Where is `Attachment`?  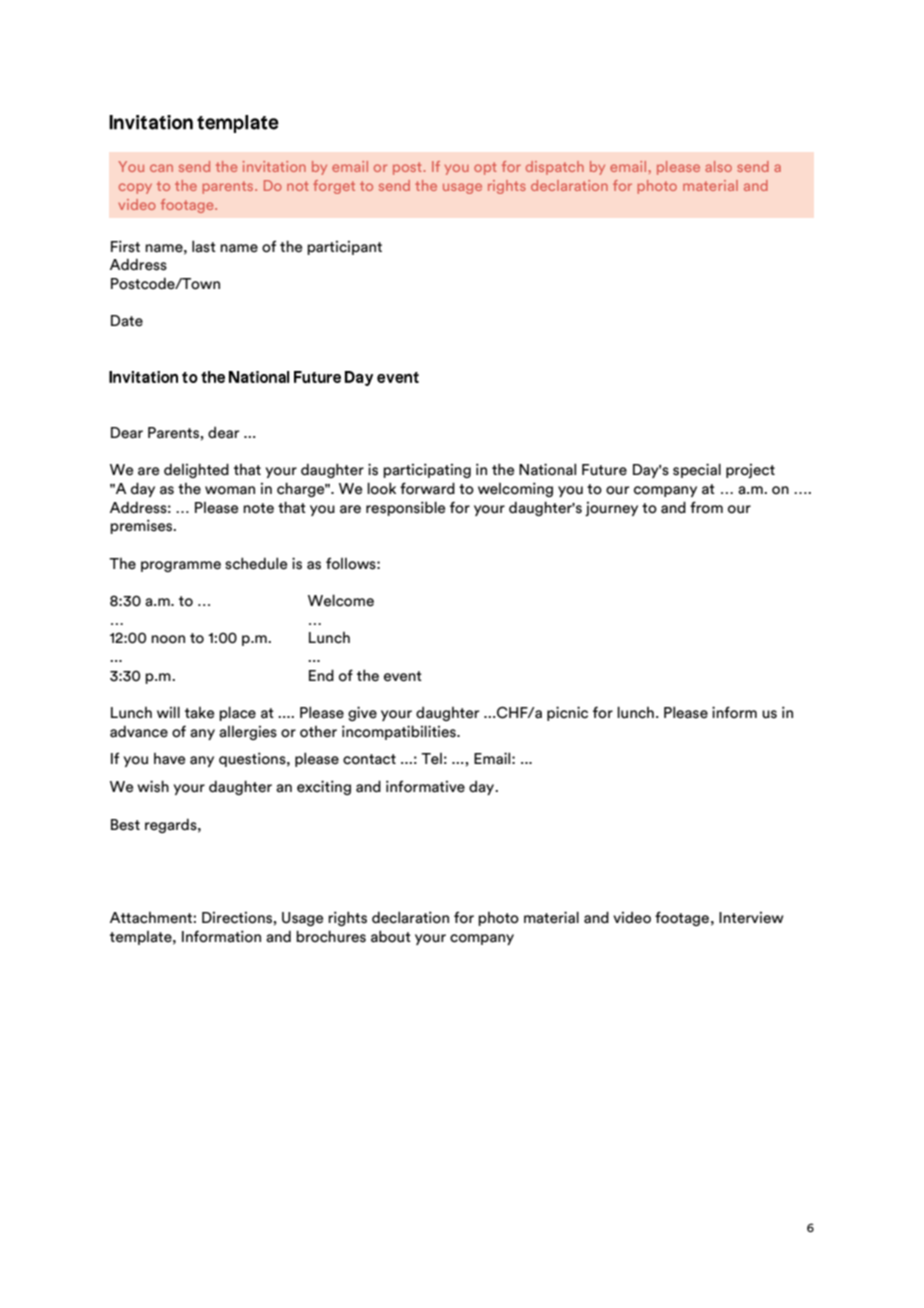
Attachment is located at coordinates (152, 918).
